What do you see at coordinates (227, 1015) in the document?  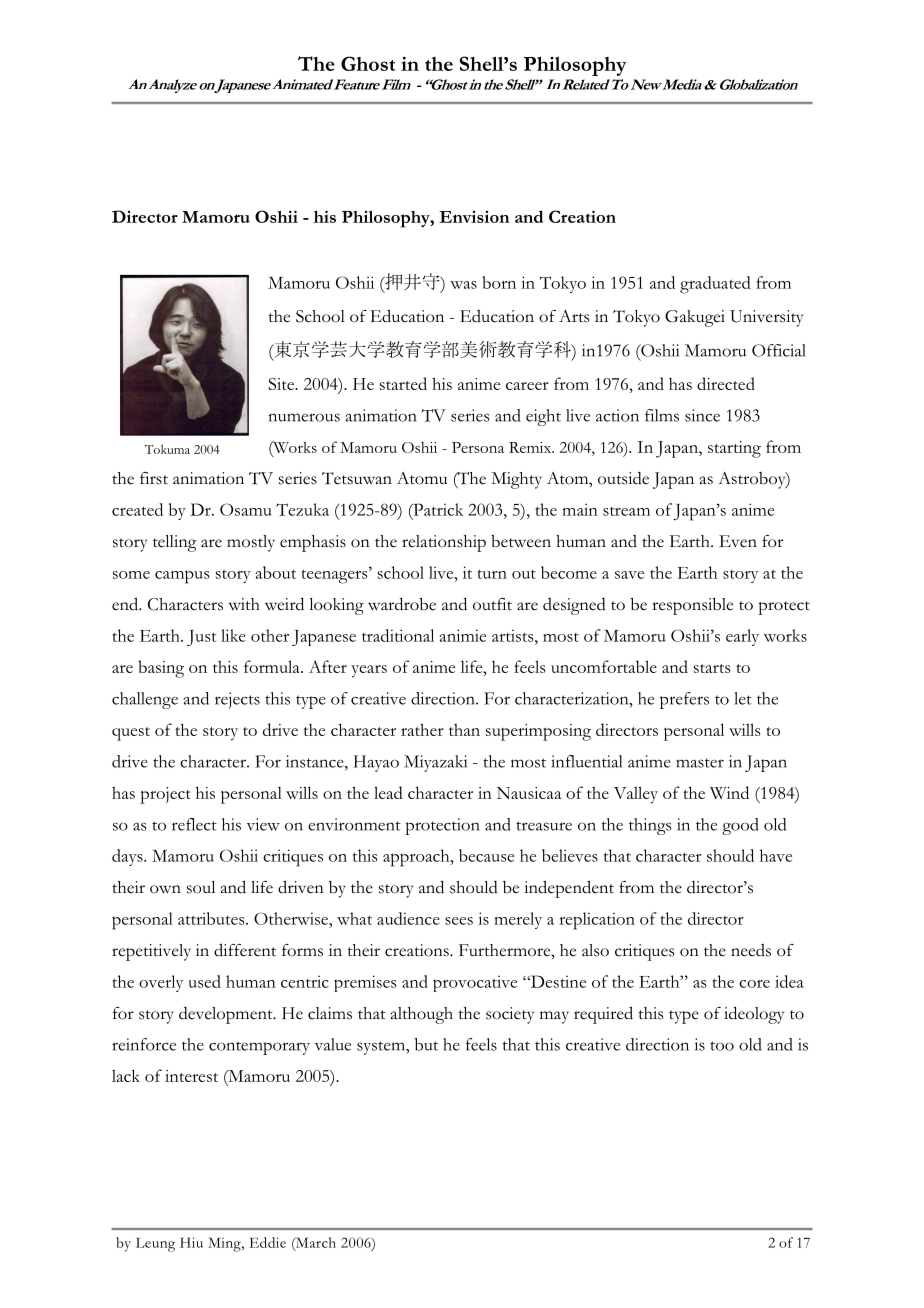 I see `development` at bounding box center [227, 1015].
